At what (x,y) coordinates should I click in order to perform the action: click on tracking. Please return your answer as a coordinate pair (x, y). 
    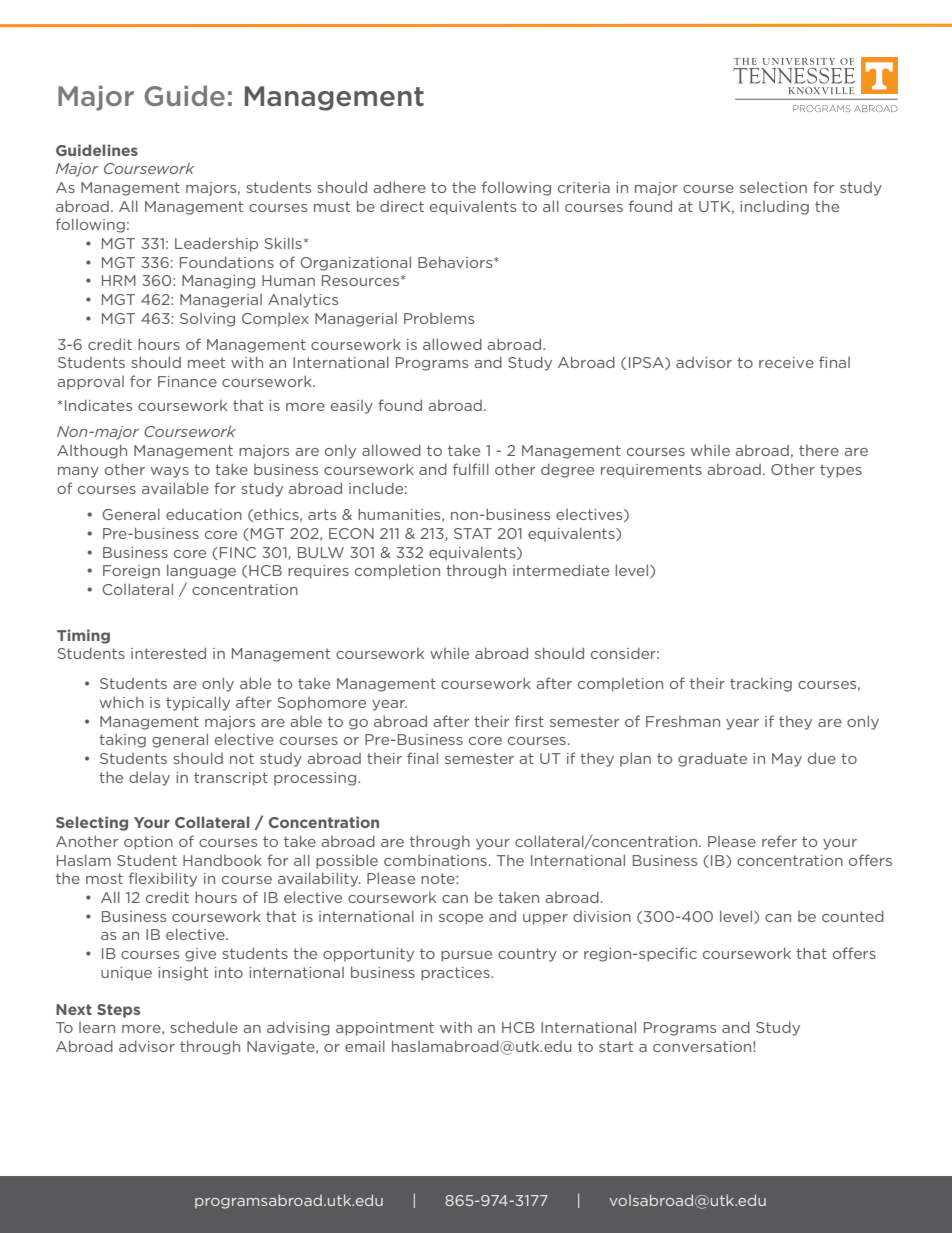
    Looking at the image, I should click on (761, 685).
